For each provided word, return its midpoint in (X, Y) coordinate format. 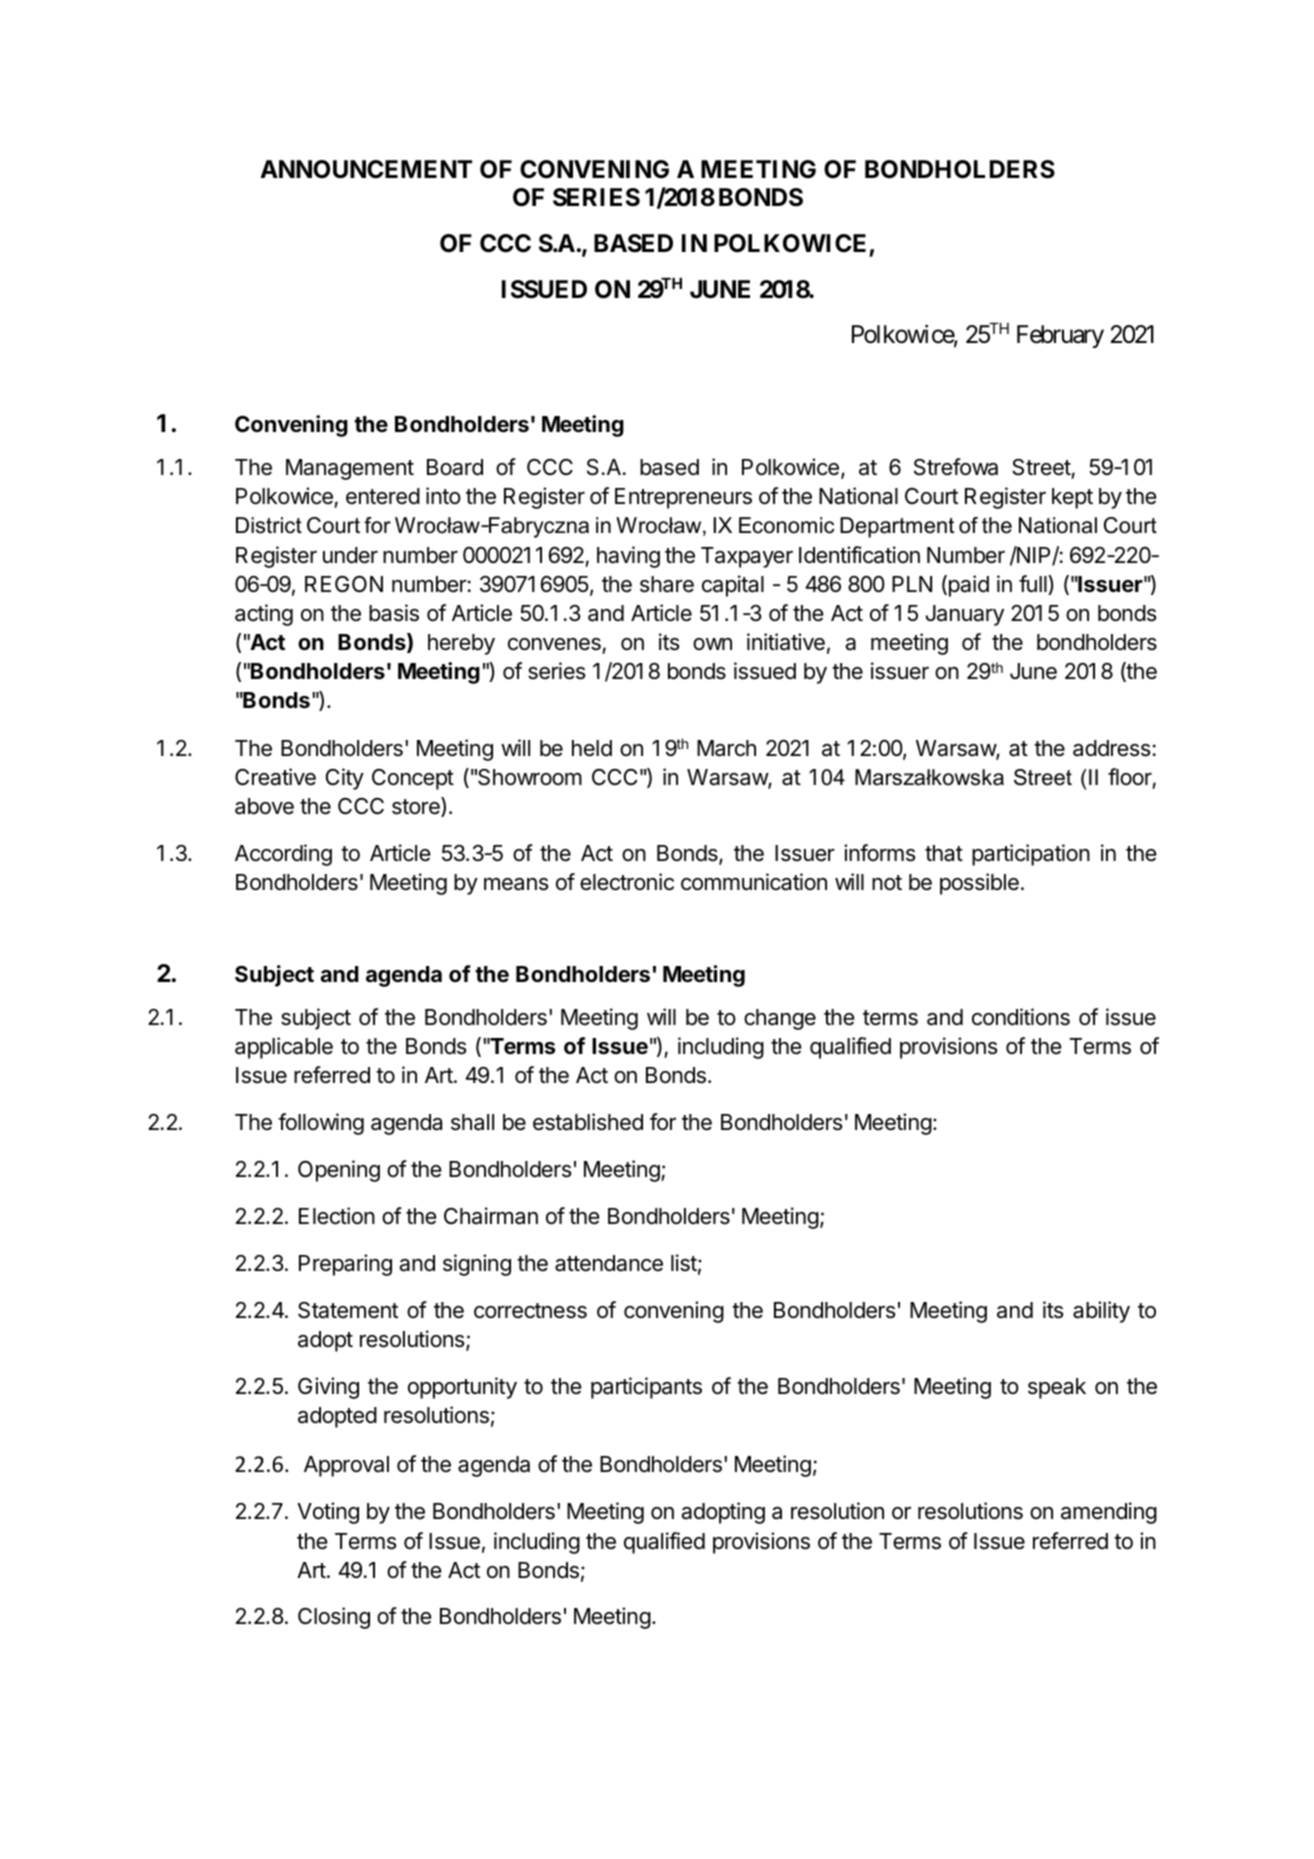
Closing (334, 1618)
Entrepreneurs (683, 498)
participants (646, 1388)
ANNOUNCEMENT (366, 169)
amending (1109, 1513)
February (1060, 336)
